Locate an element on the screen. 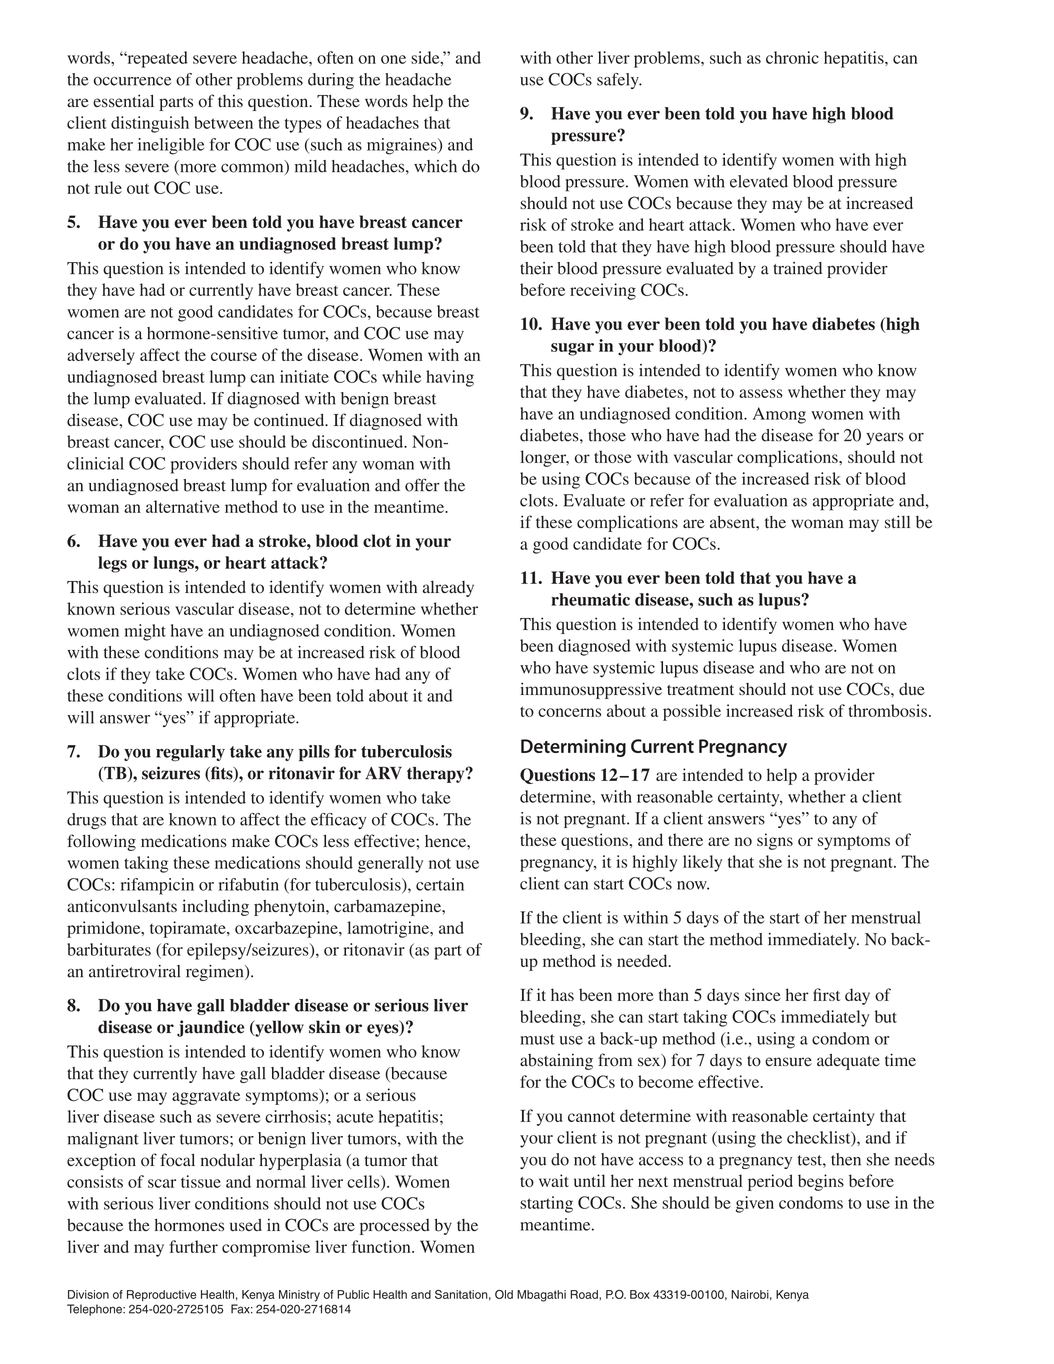 The width and height of the screenshot is (1054, 1364). Road is located at coordinates (585, 1294).
